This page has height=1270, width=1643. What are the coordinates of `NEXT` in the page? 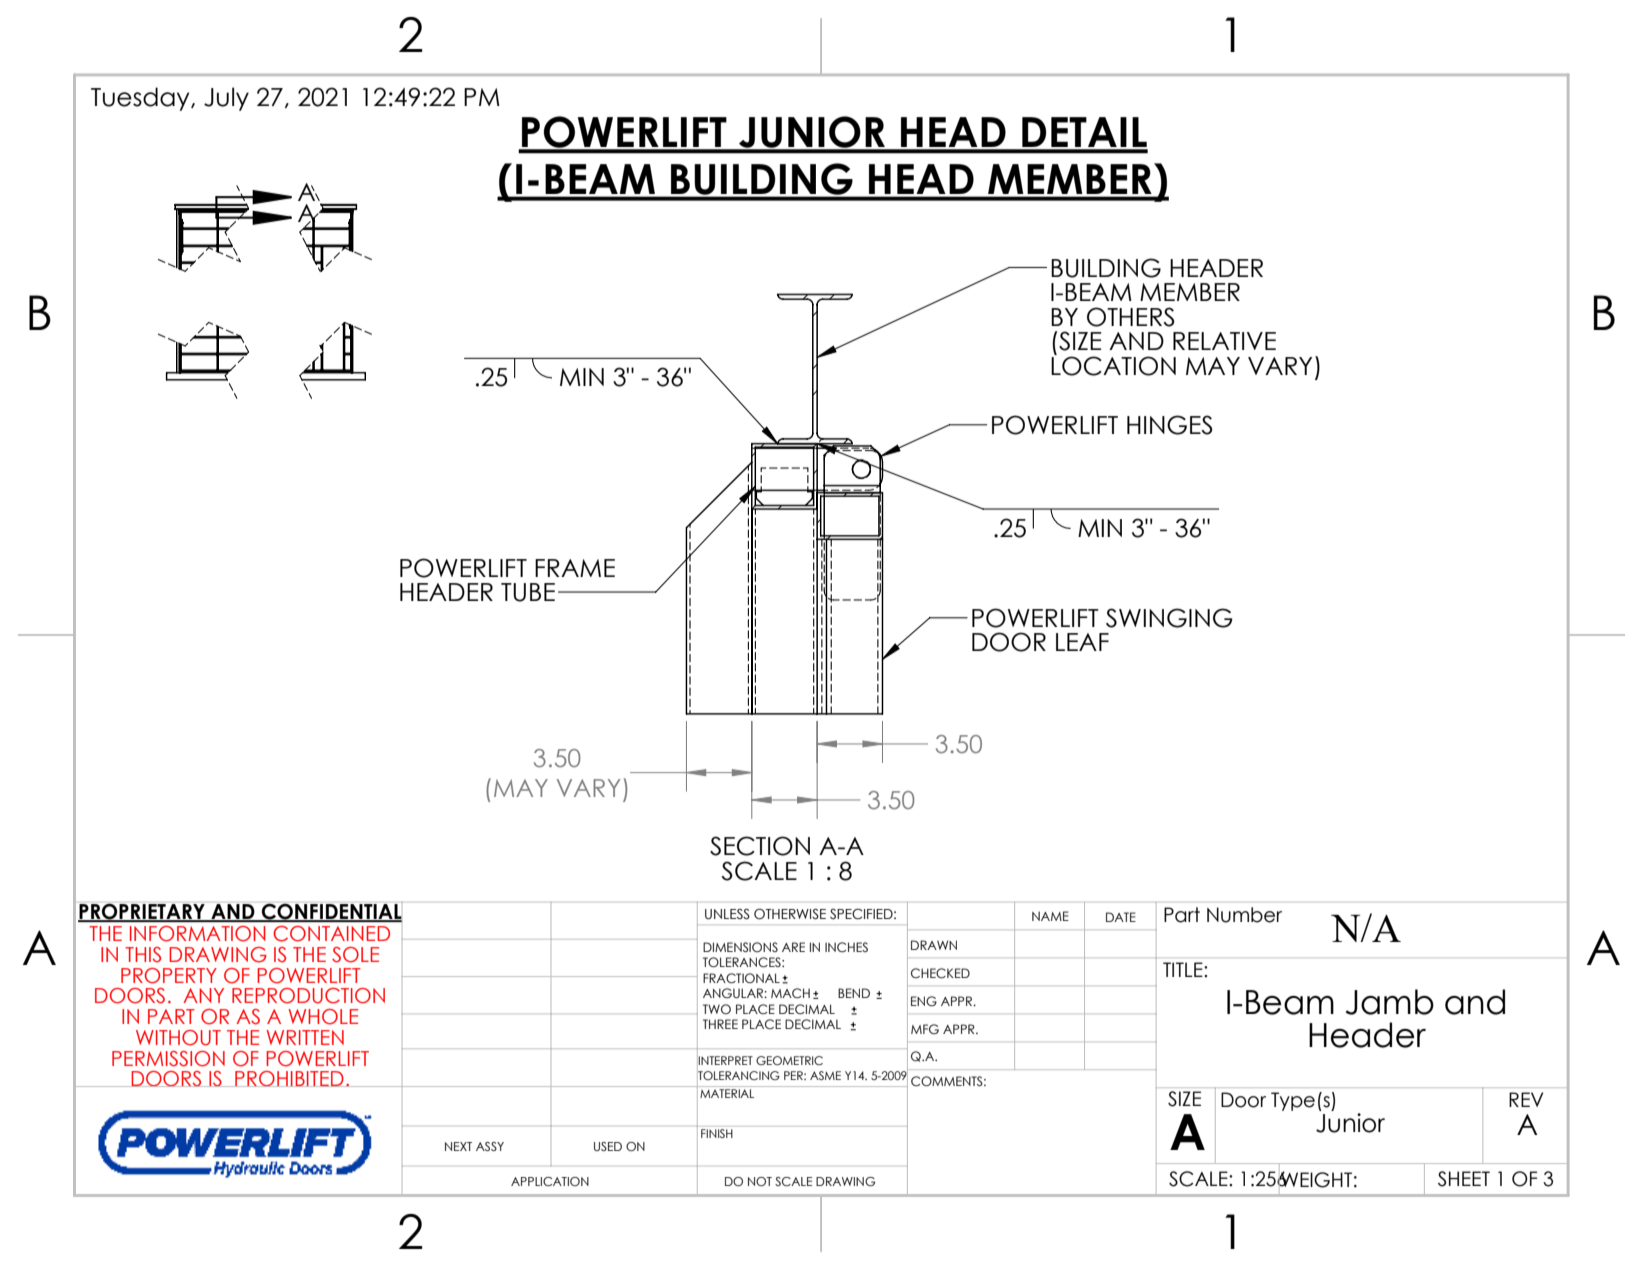 It's located at (458, 1146).
